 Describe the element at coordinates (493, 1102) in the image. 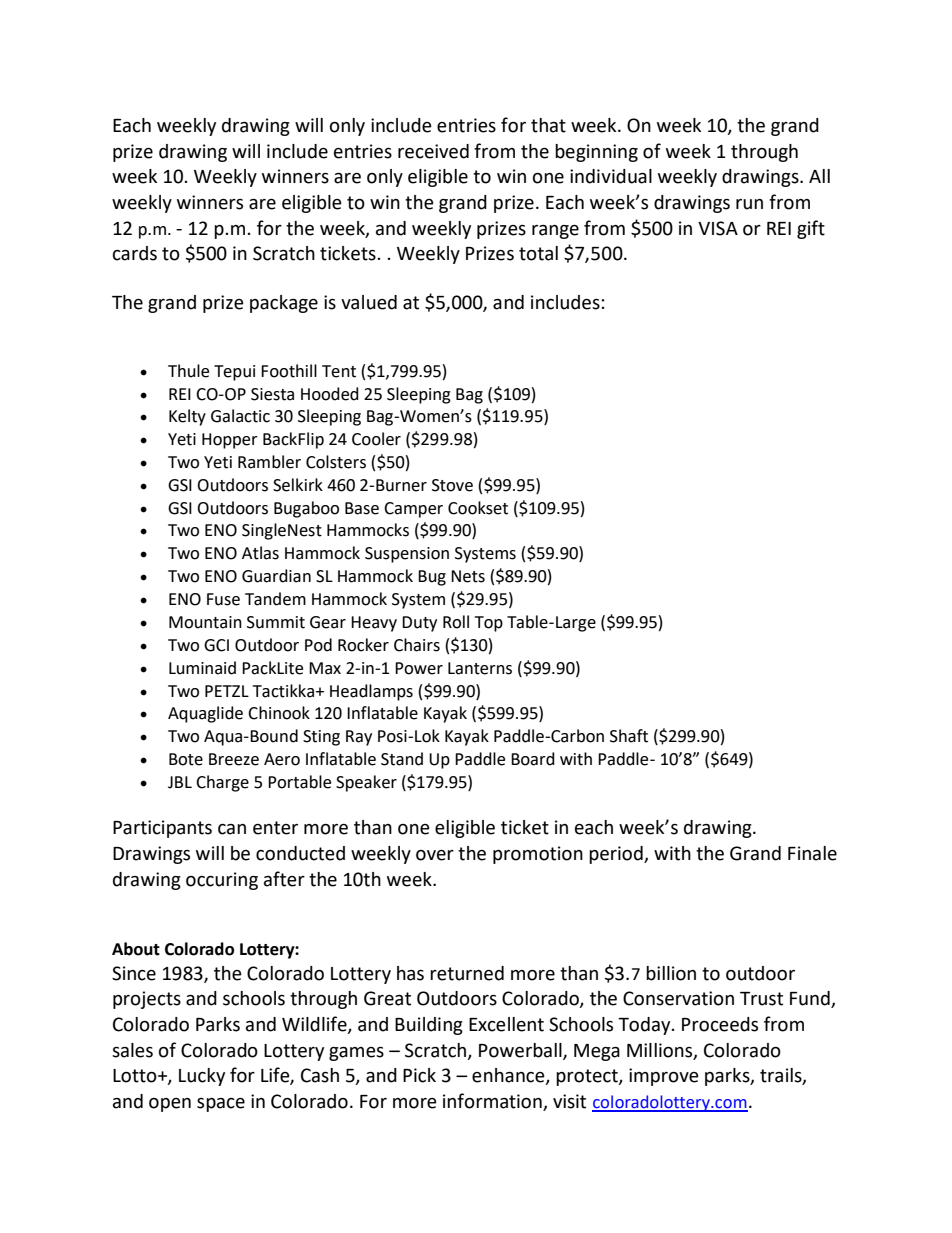

I see `information` at that location.
